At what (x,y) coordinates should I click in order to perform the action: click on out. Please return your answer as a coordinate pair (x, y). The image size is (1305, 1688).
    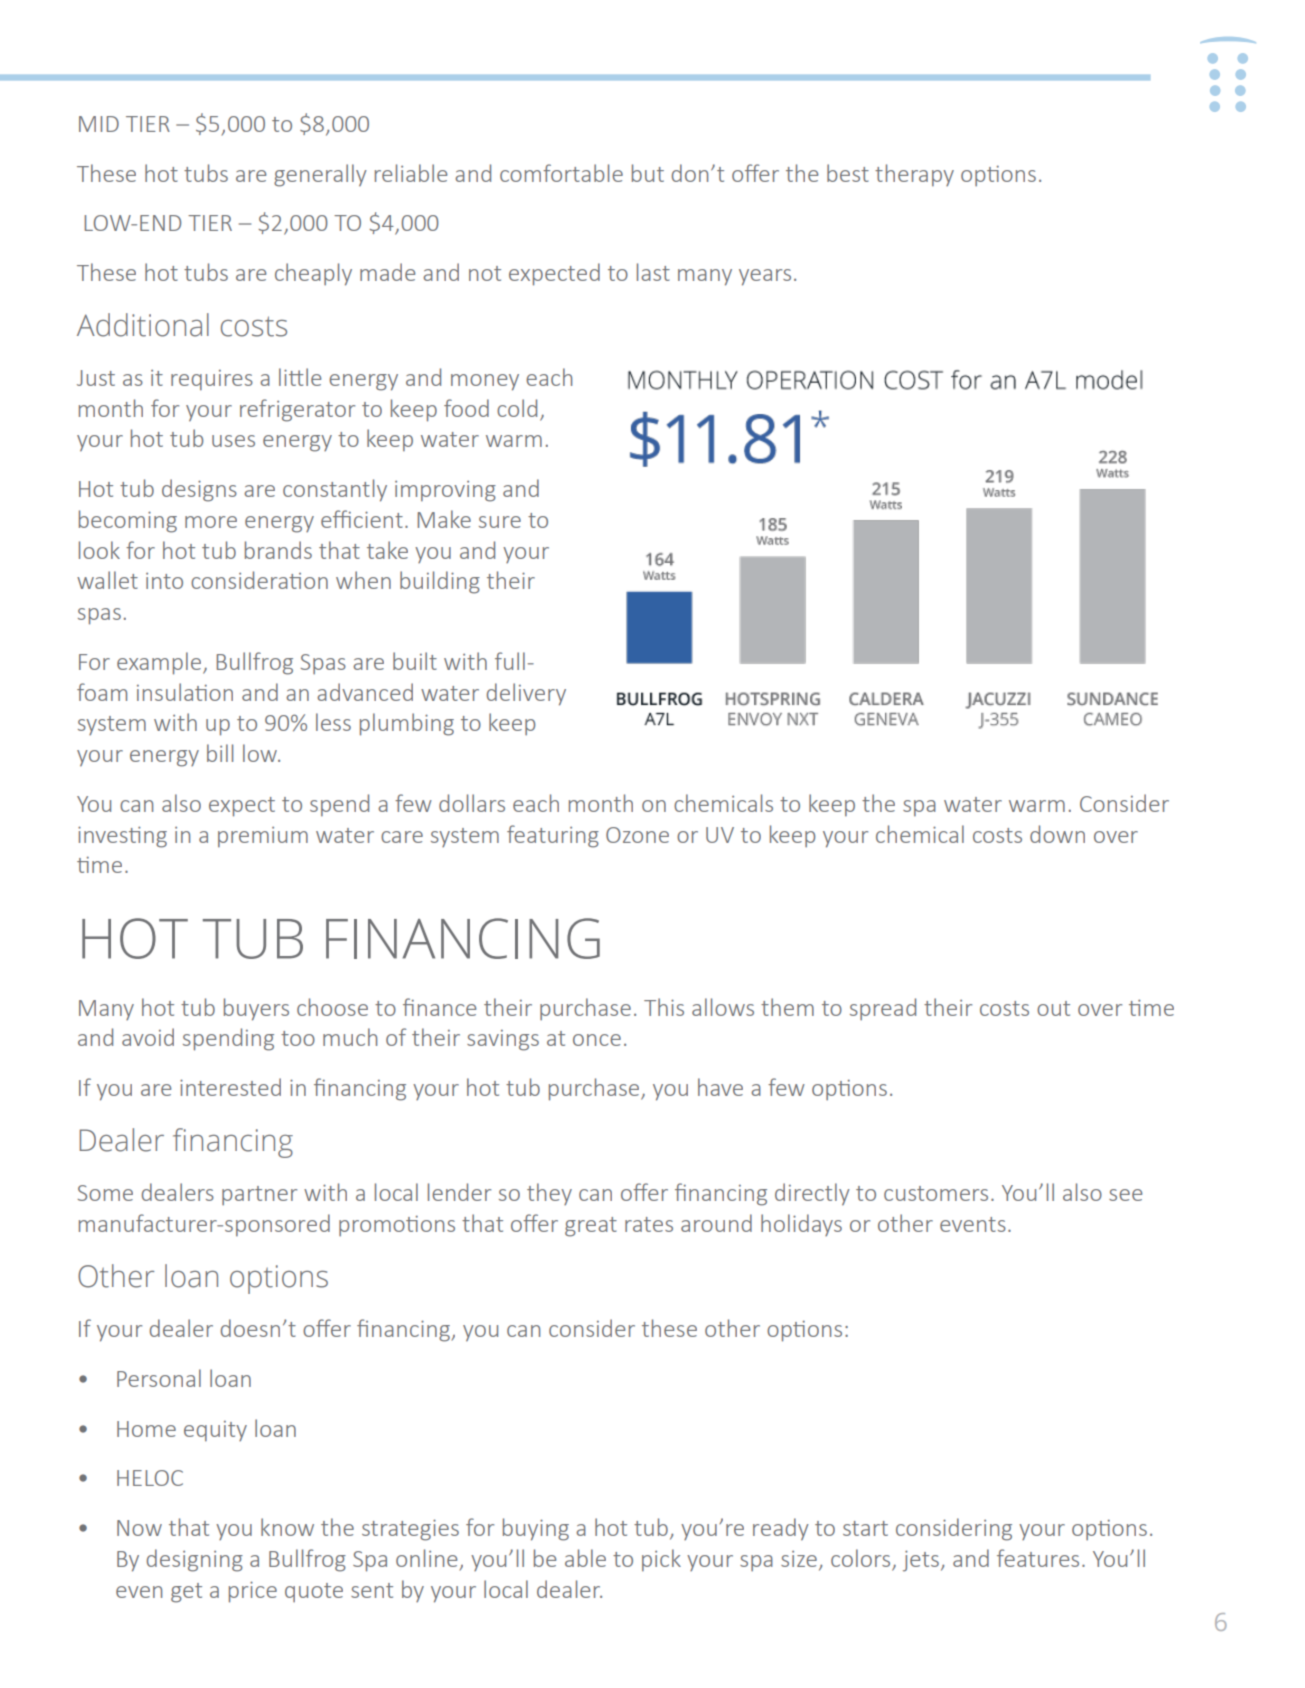
    Looking at the image, I should click on (1053, 1008).
